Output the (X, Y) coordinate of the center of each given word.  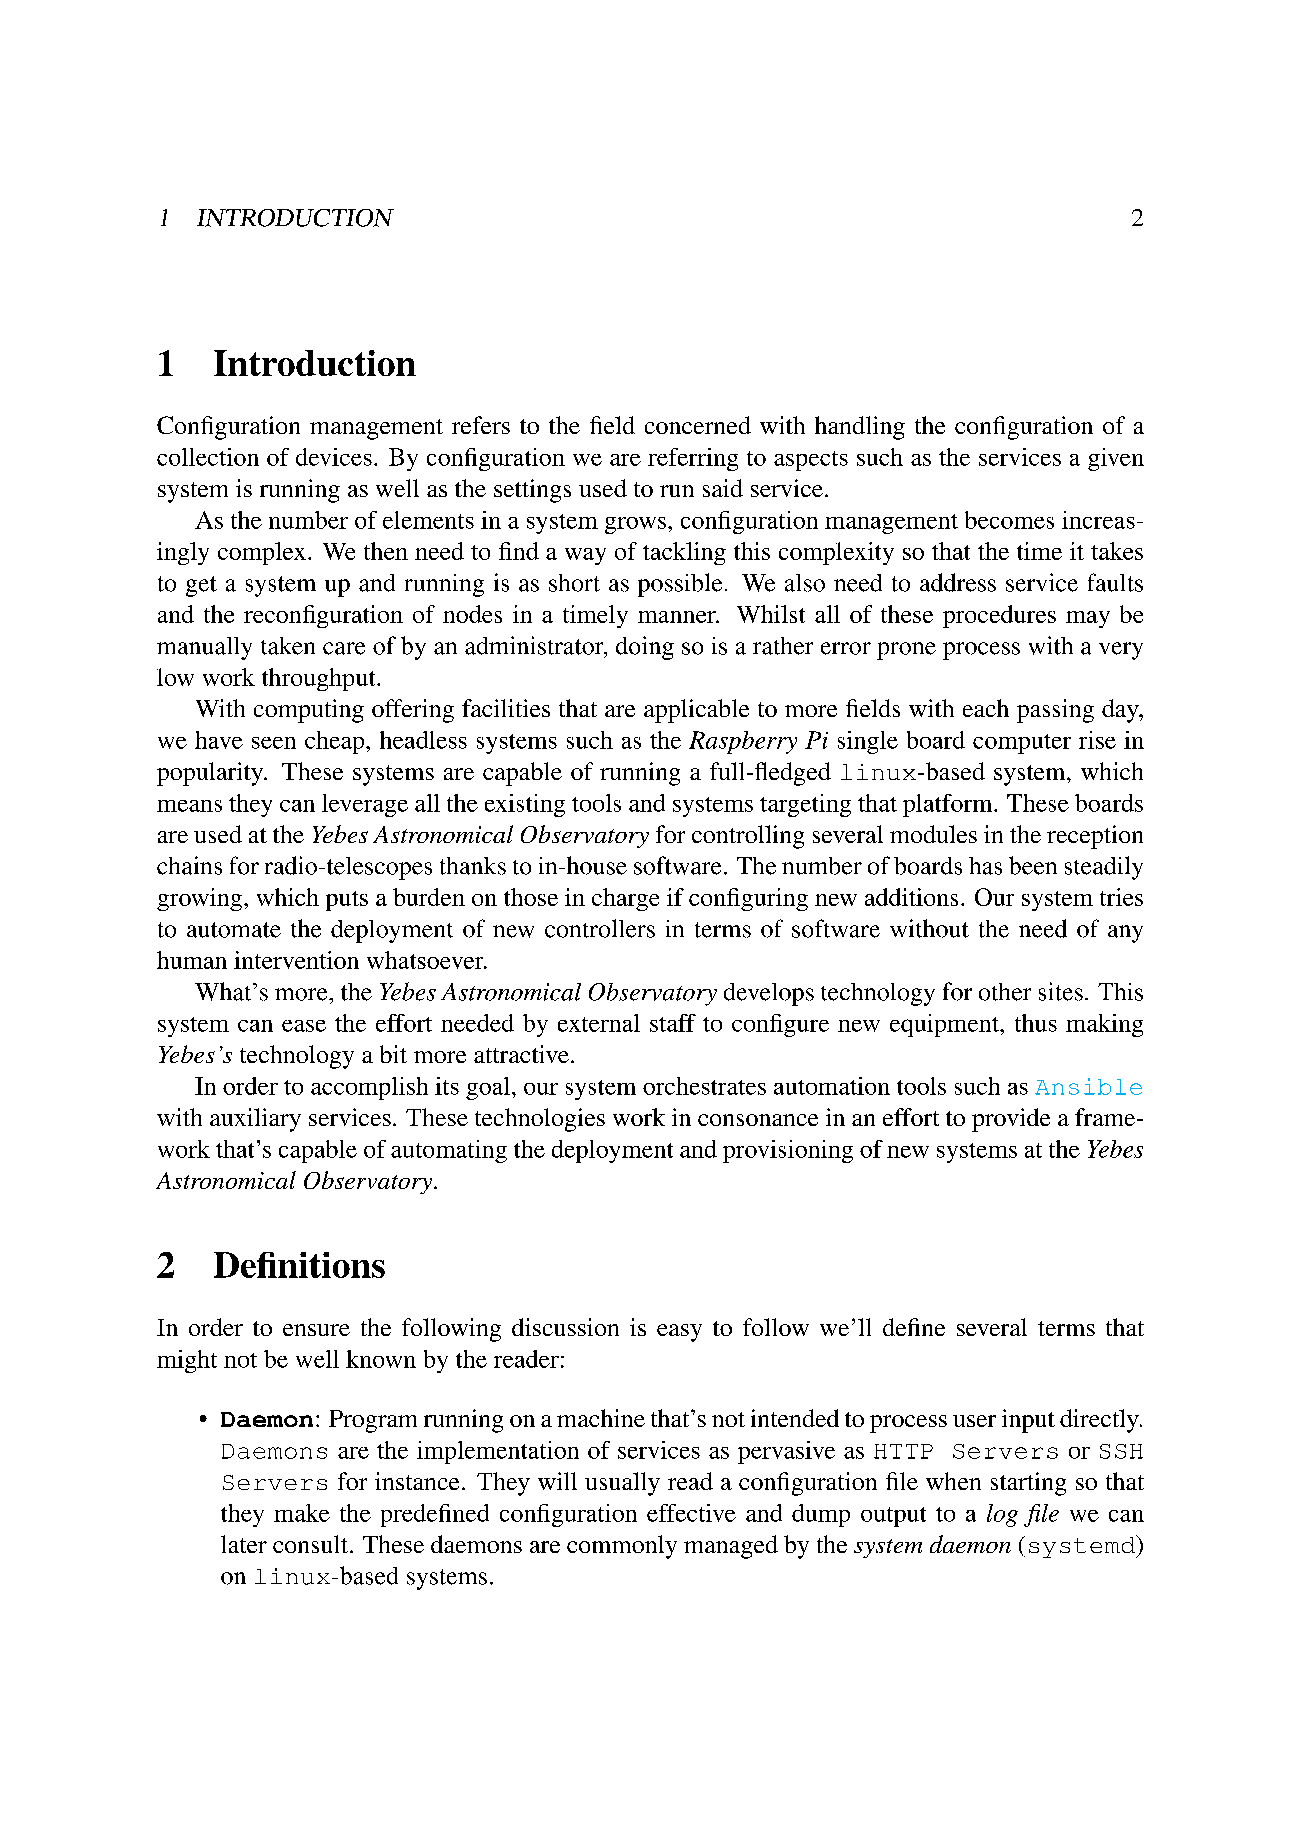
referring (693, 459)
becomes (1009, 520)
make (302, 1513)
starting (1028, 1484)
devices (334, 457)
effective (691, 1513)
